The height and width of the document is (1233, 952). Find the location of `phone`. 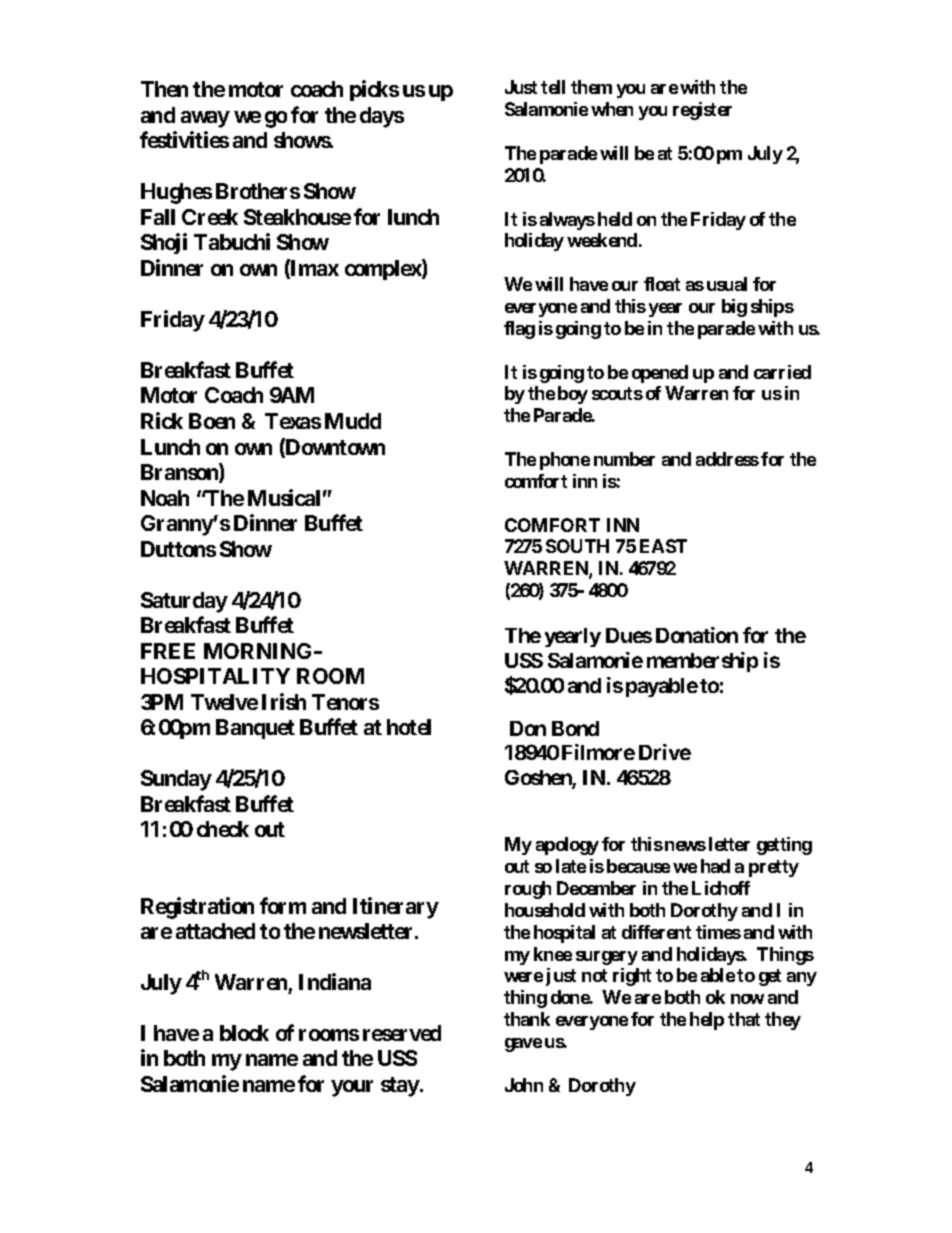

phone is located at coordinates (565, 461).
